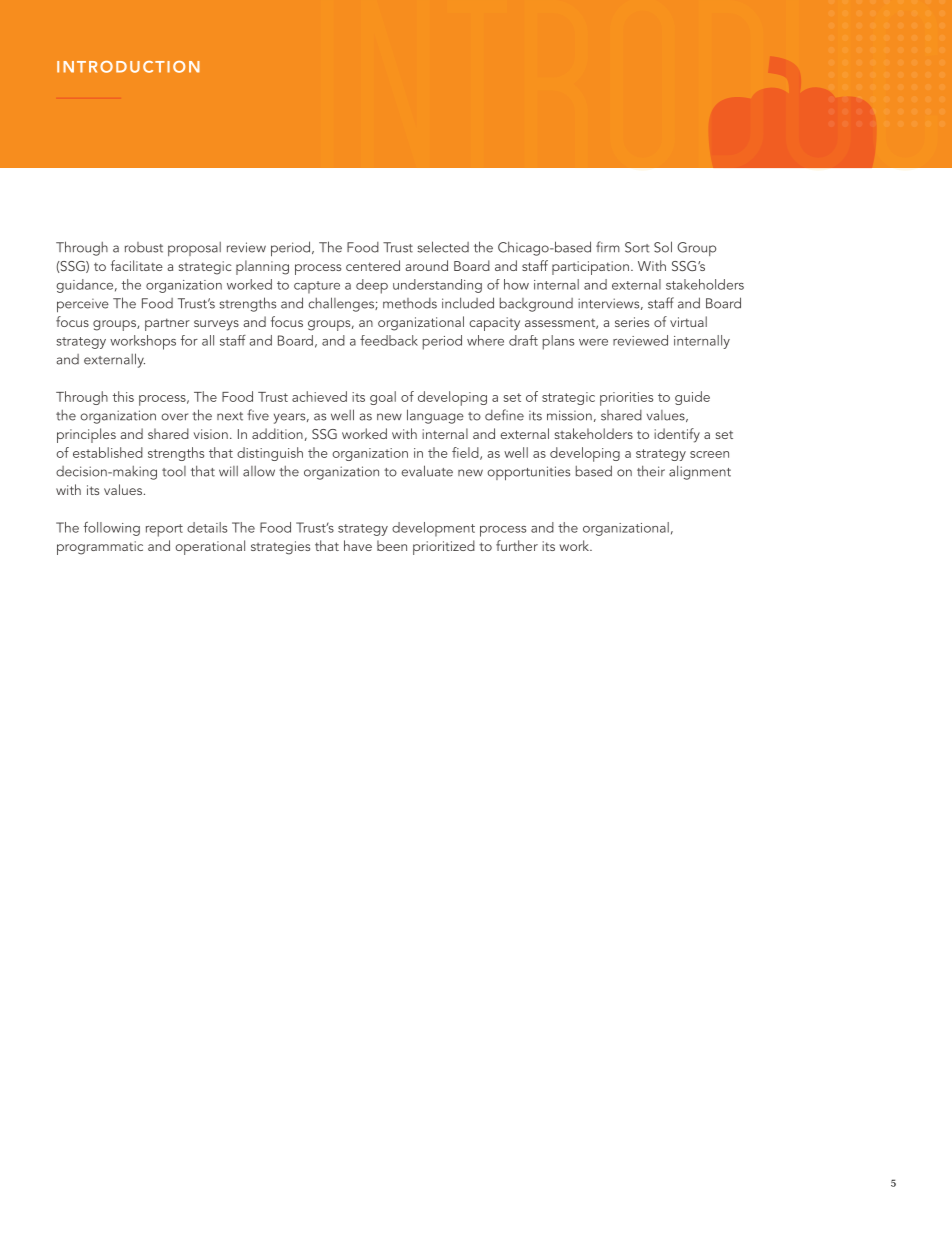  Describe the element at coordinates (677, 435) in the image. I see `identify` at that location.
